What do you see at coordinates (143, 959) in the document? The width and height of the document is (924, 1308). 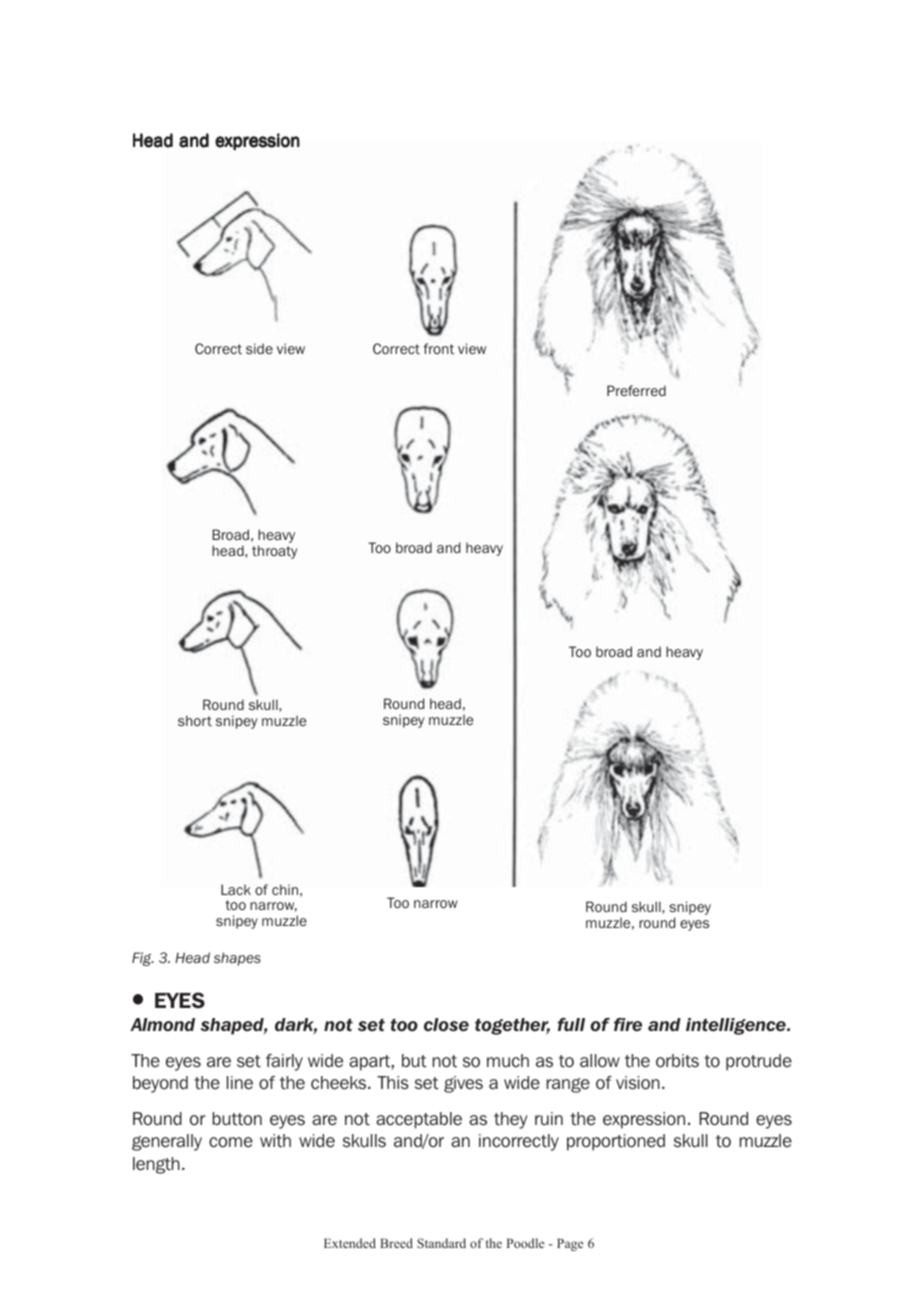 I see `Fig` at bounding box center [143, 959].
